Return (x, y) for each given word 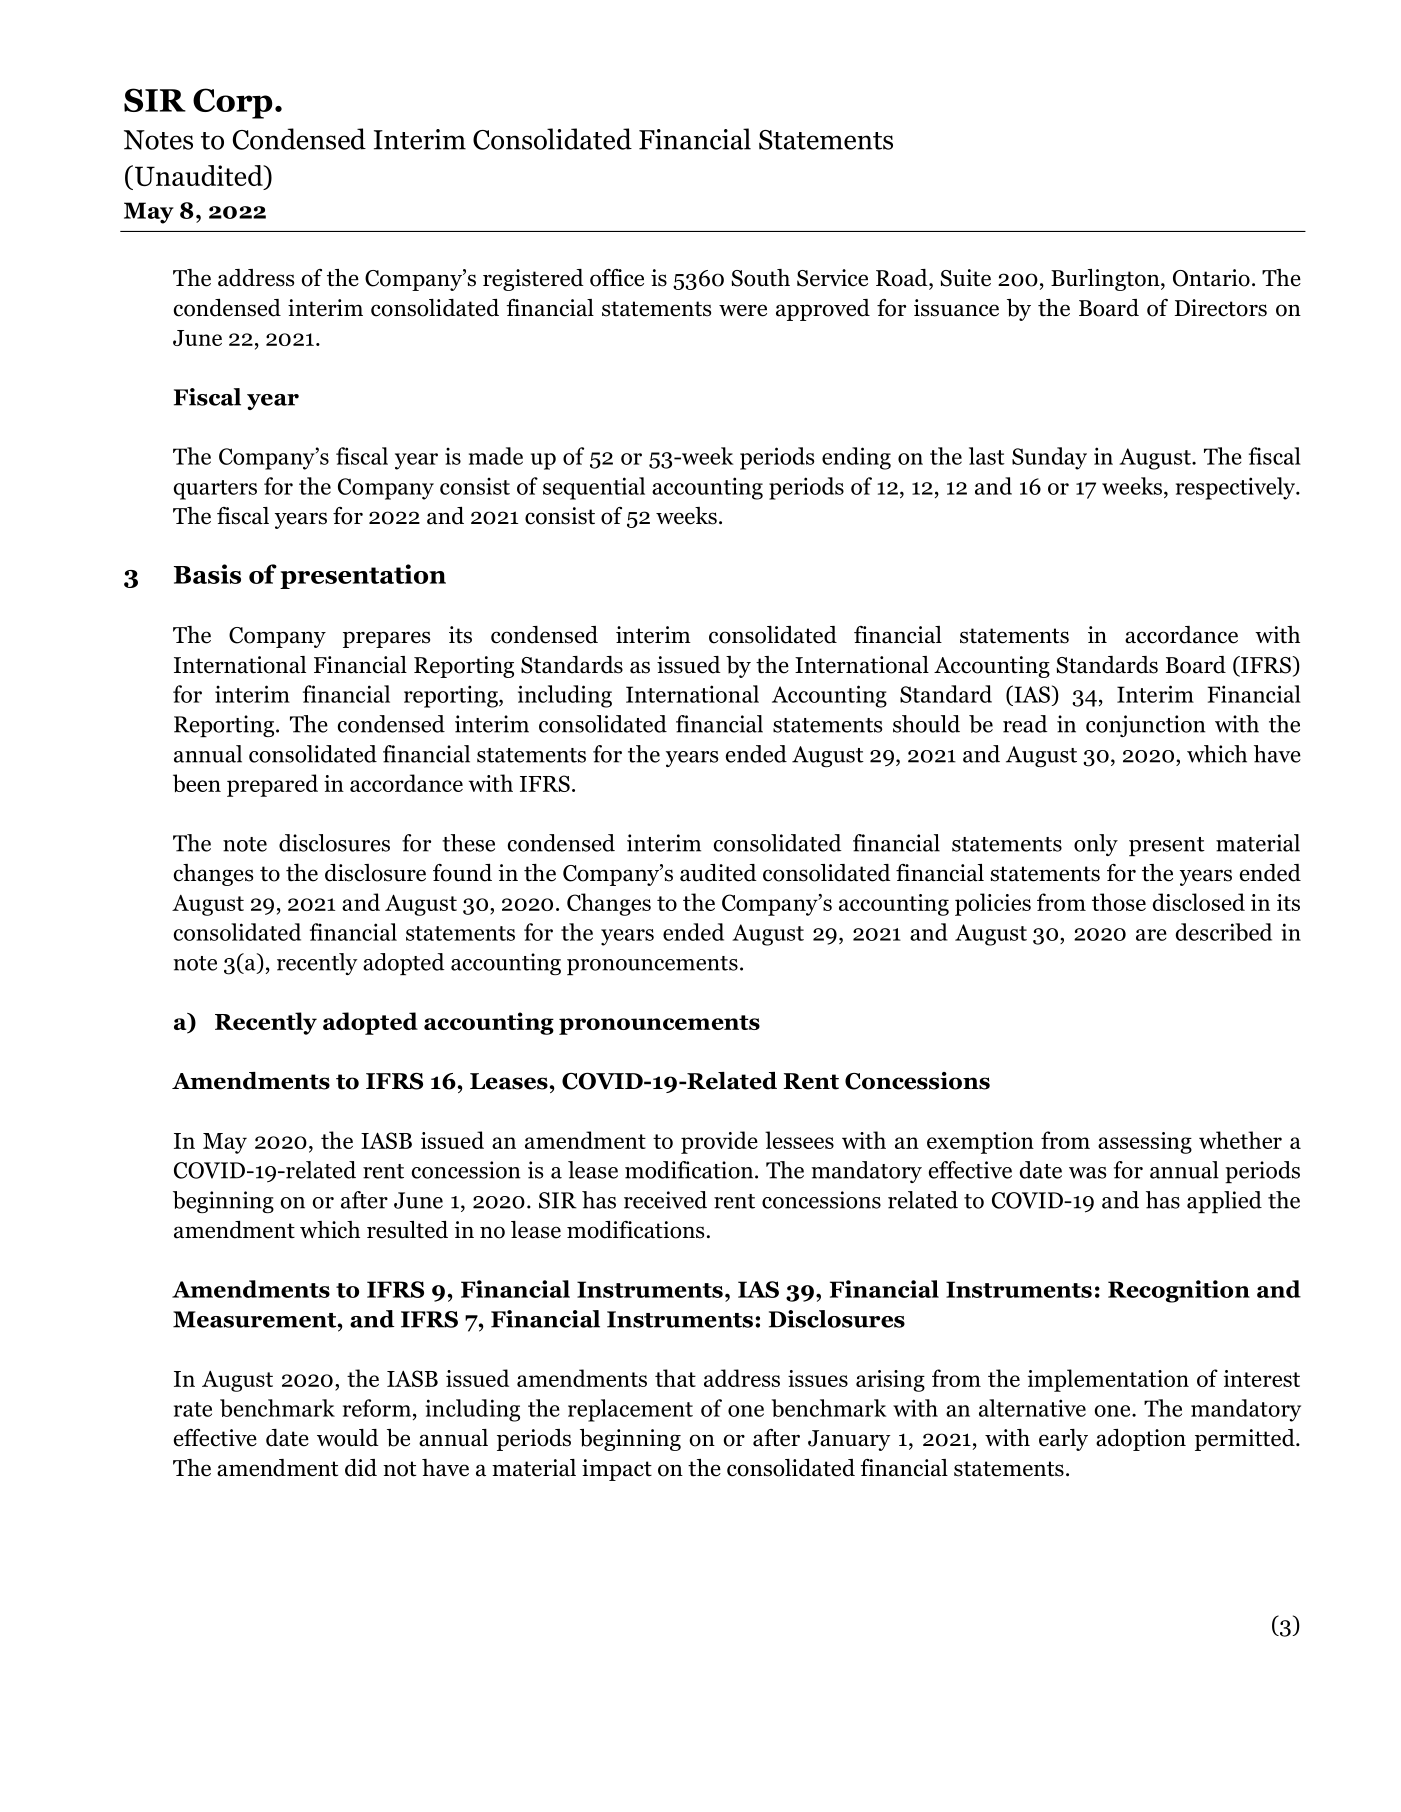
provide (719, 1142)
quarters (215, 490)
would (348, 1438)
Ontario (1211, 278)
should (926, 724)
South (761, 278)
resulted (407, 1230)
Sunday (1049, 458)
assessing (1145, 1143)
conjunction (1146, 726)
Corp (233, 103)
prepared (272, 785)
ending (856, 458)
